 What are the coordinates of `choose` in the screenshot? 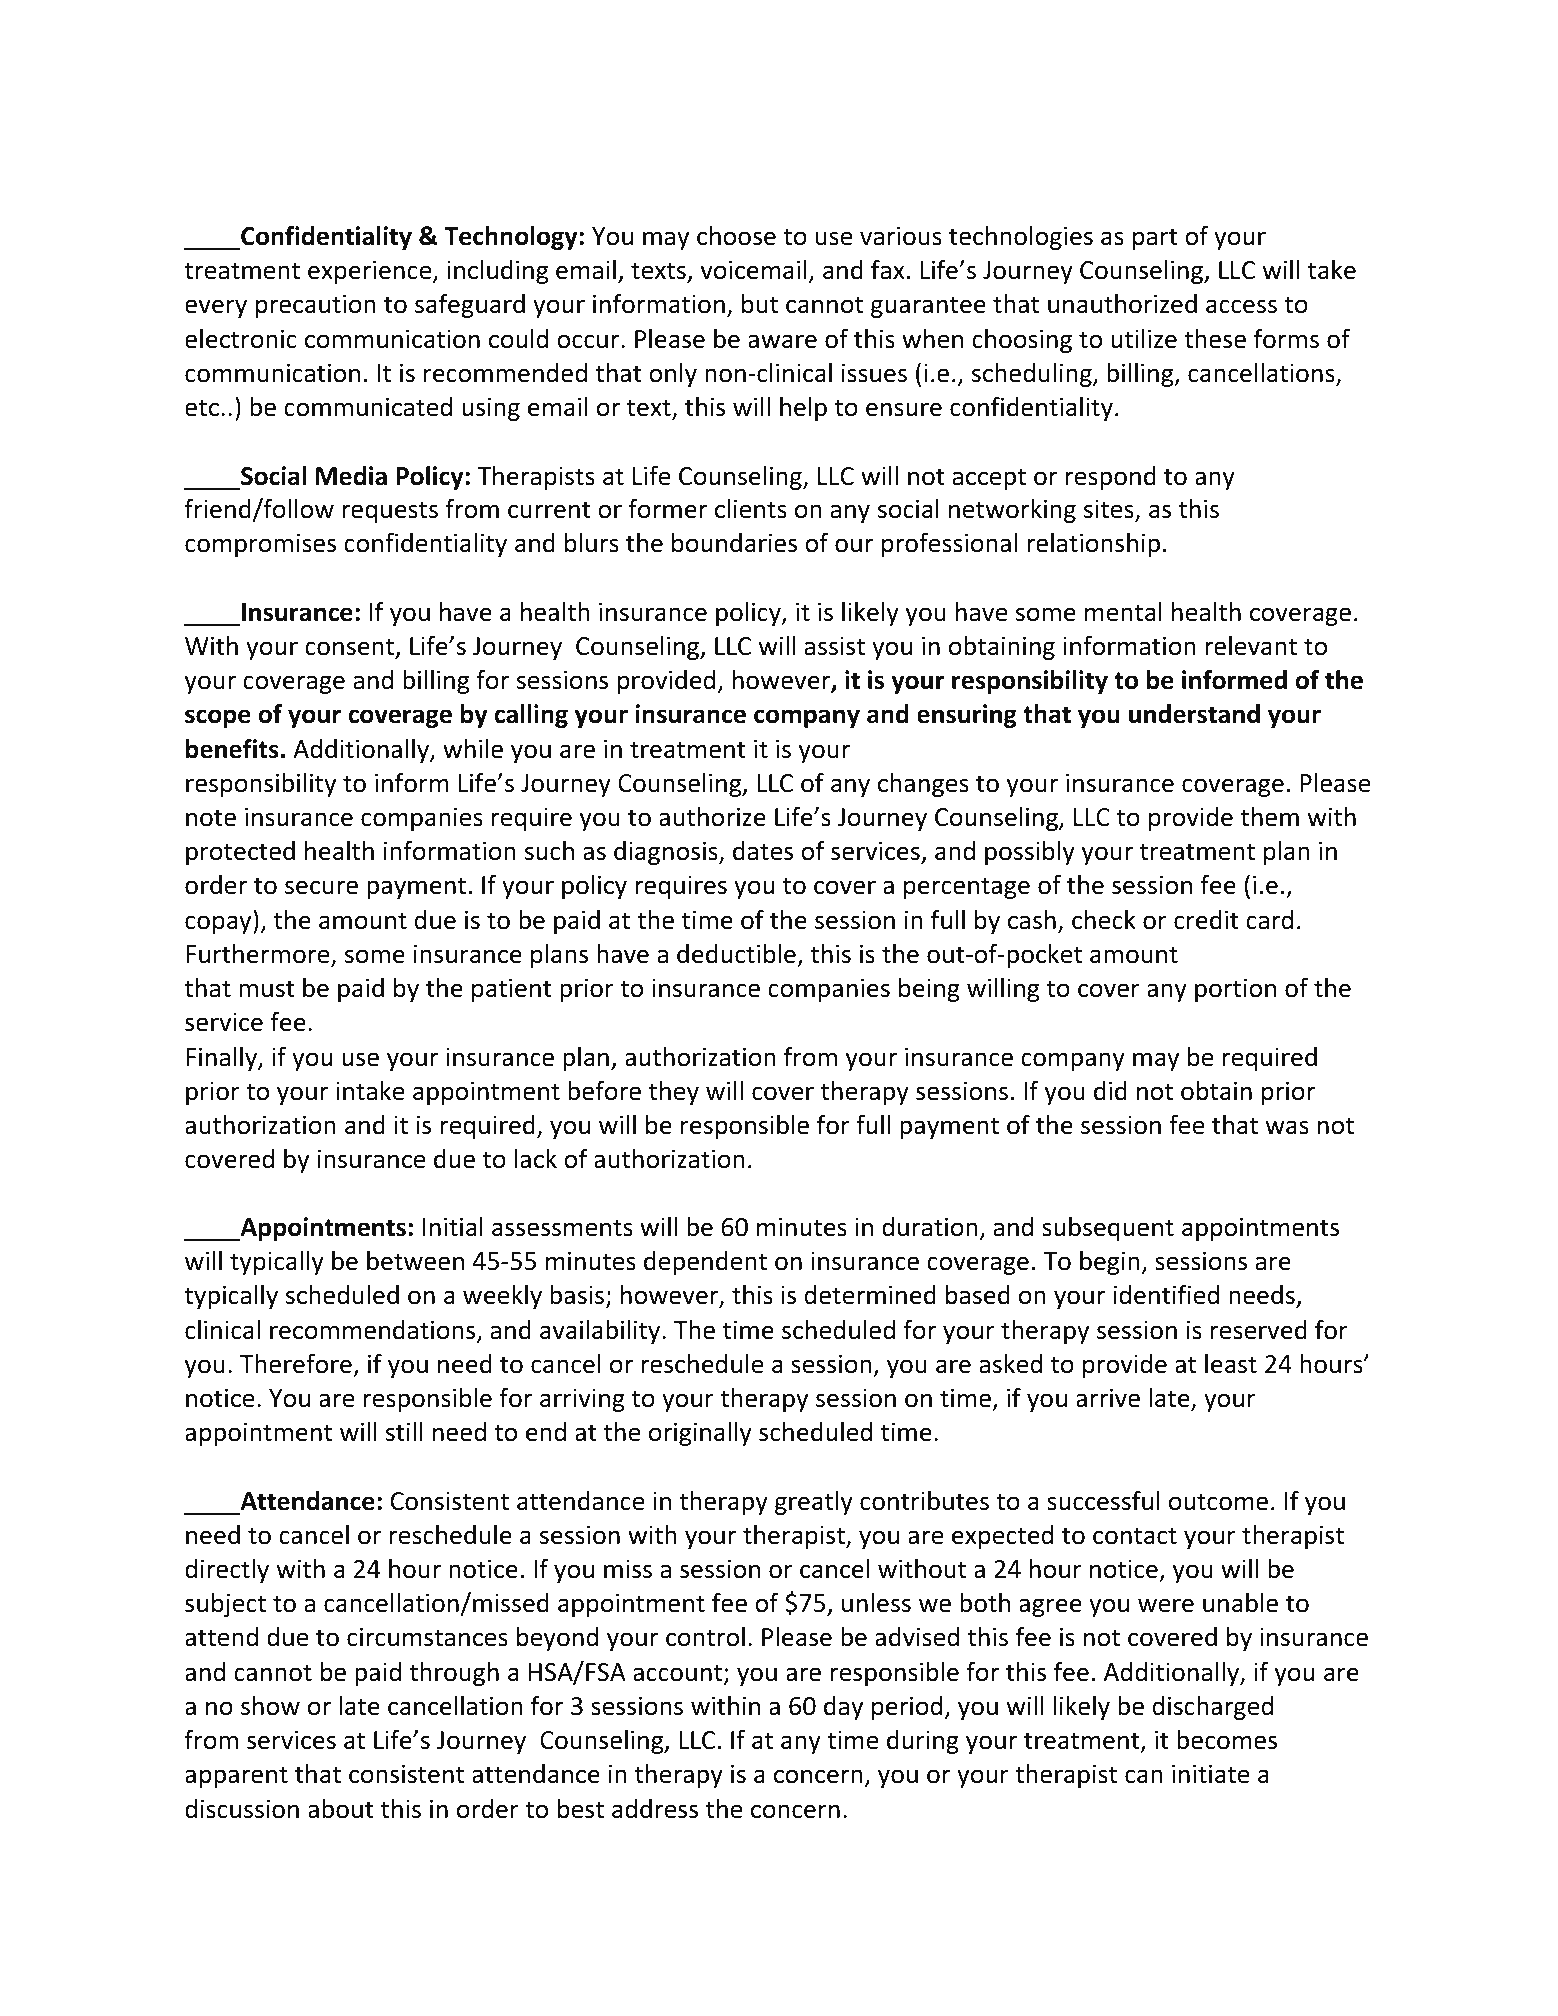 It's located at (736, 236).
